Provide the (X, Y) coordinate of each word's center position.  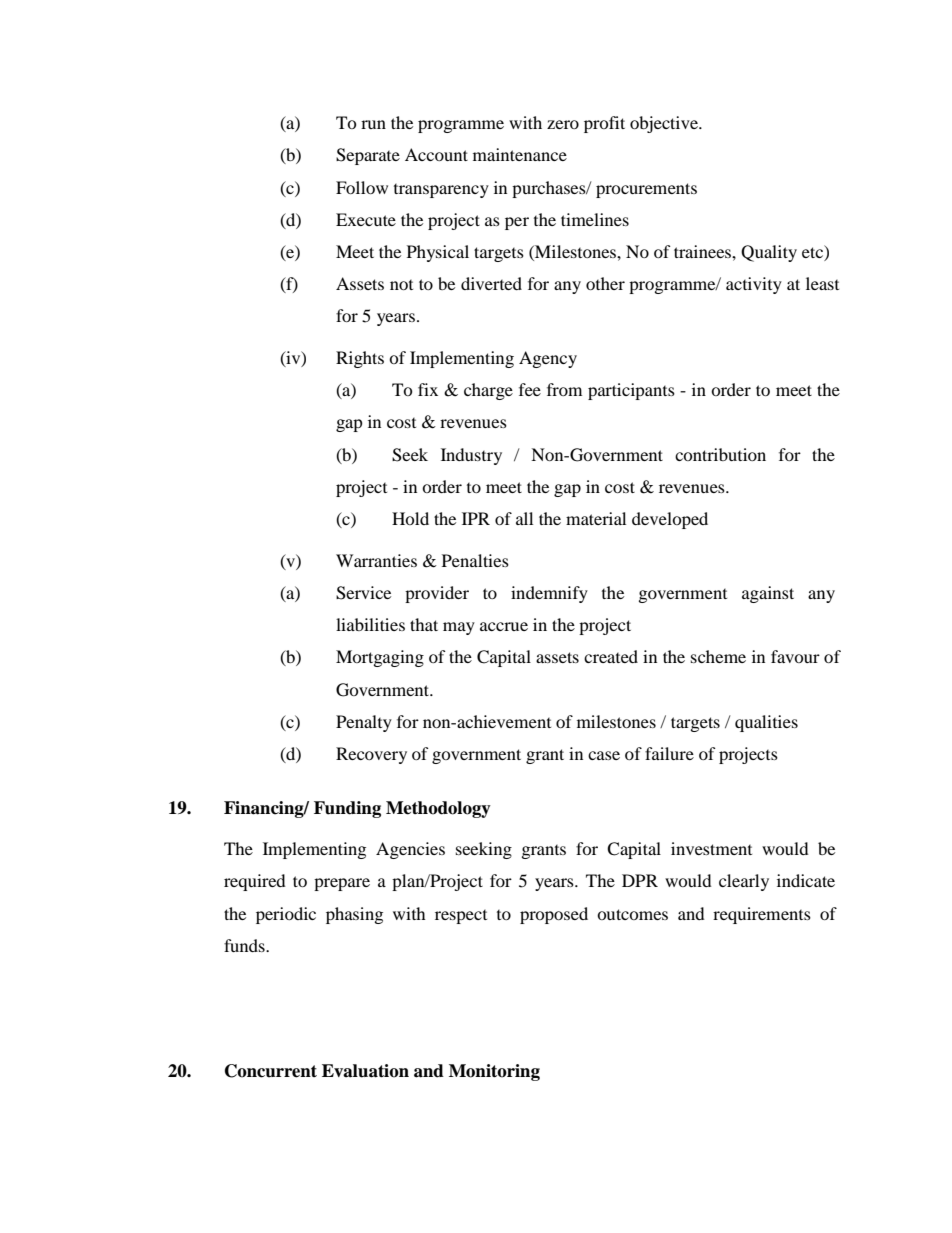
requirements (762, 915)
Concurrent (271, 1071)
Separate (368, 156)
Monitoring (494, 1072)
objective (665, 124)
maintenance (520, 154)
